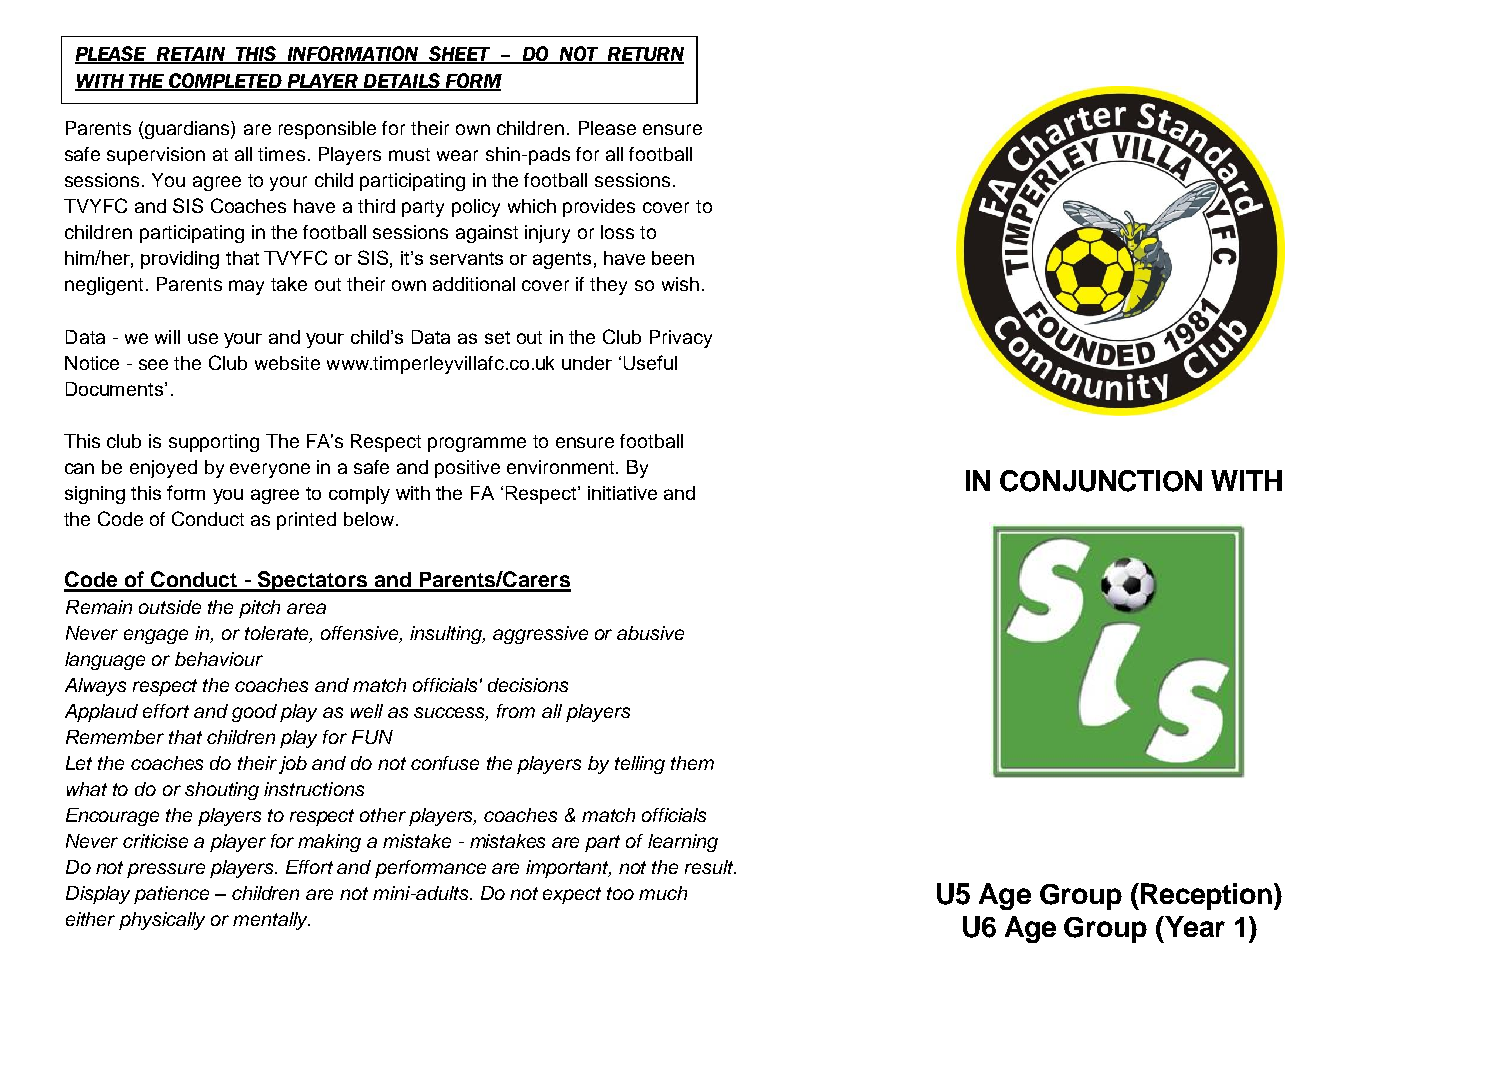 Image resolution: width=1508 pixels, height=1066 pixels. Describe the element at coordinates (226, 82) in the screenshot. I see `COMPLETED` at that location.
